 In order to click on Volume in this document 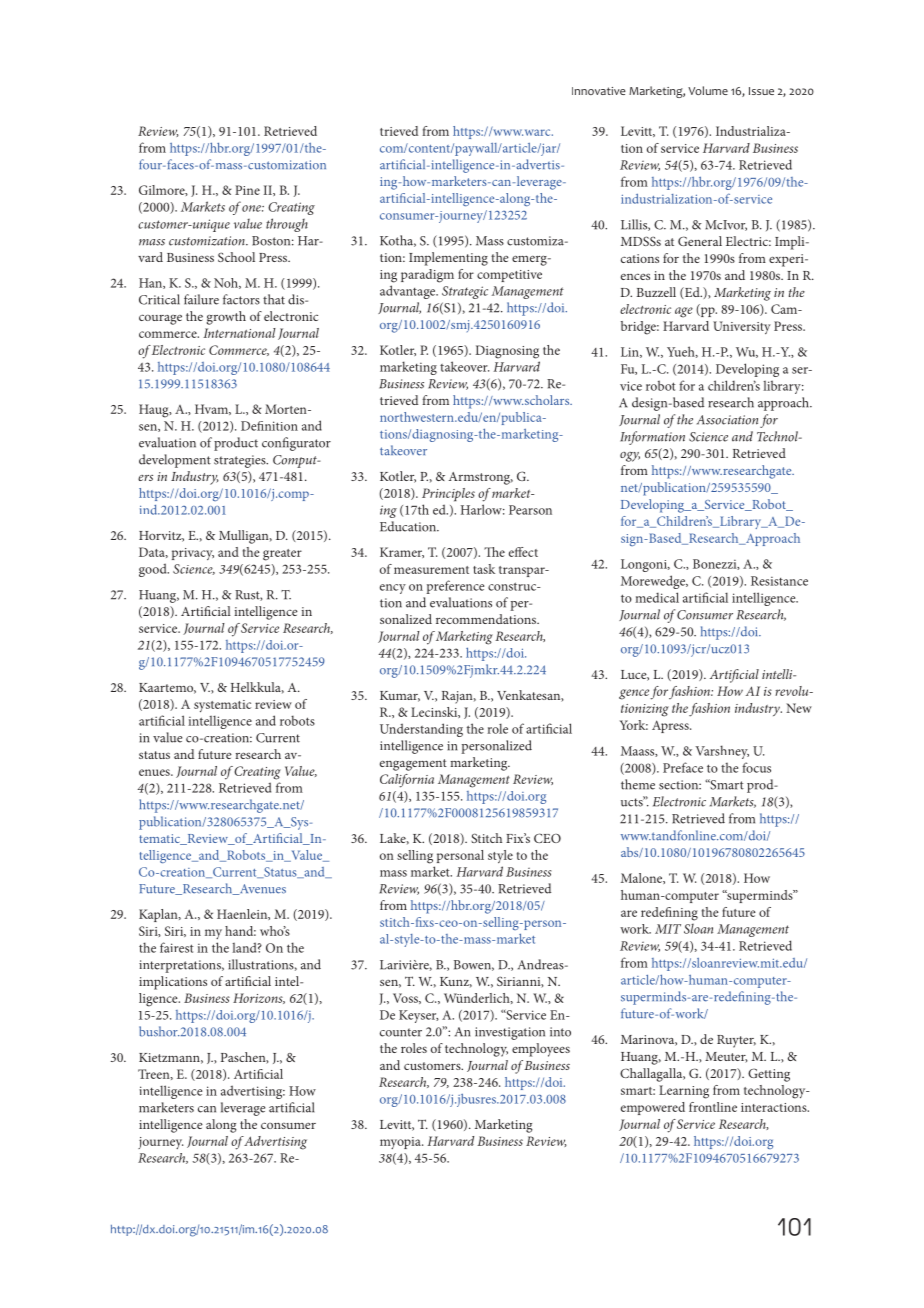, I will do `click(708, 90)`.
